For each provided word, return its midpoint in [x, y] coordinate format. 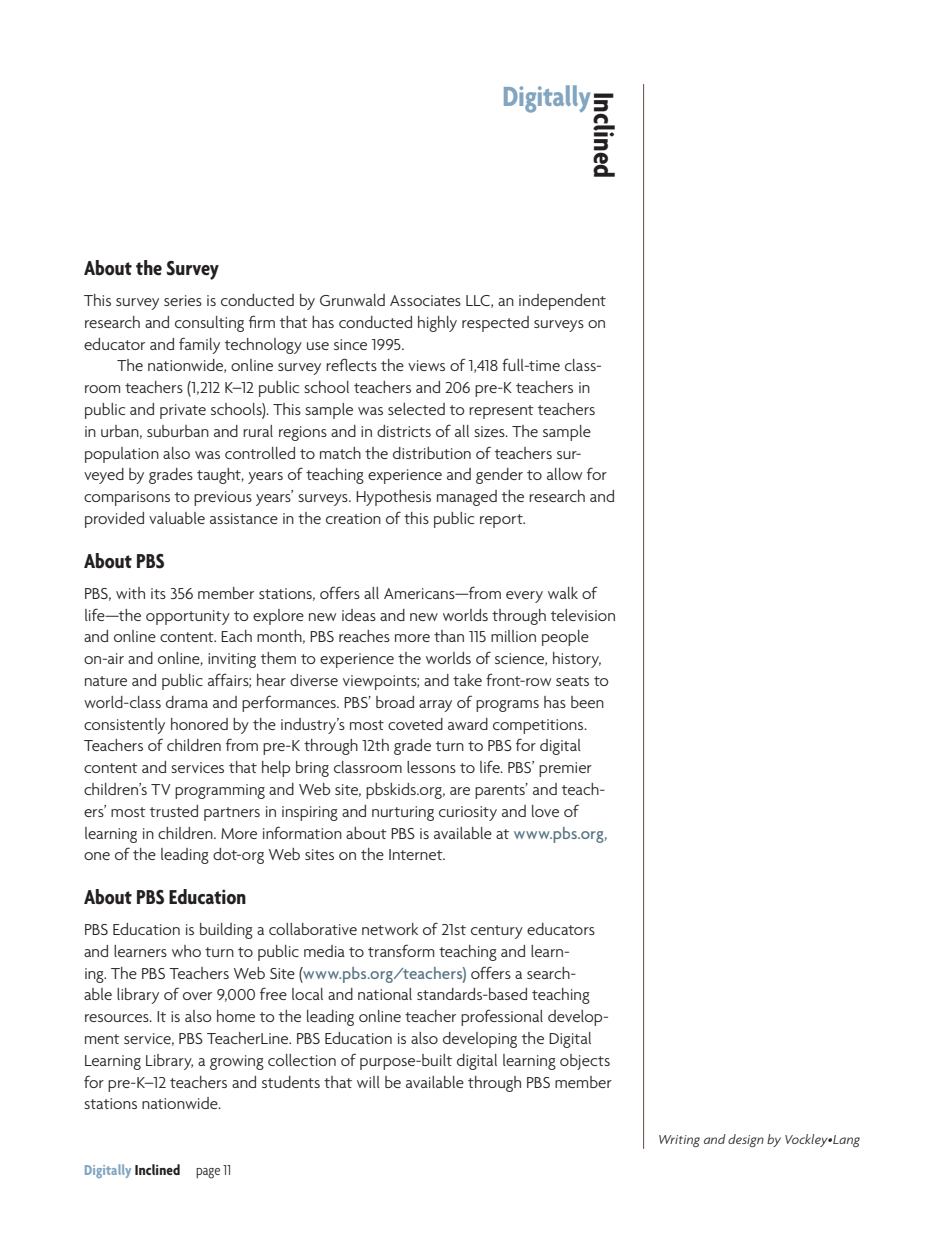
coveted [415, 724]
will [368, 1082]
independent [562, 302]
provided [114, 520]
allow [564, 474]
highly [437, 324]
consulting [209, 324]
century [497, 932]
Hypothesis [393, 498]
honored [199, 724]
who [186, 951]
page [208, 1173]
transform [401, 950]
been [587, 702]
